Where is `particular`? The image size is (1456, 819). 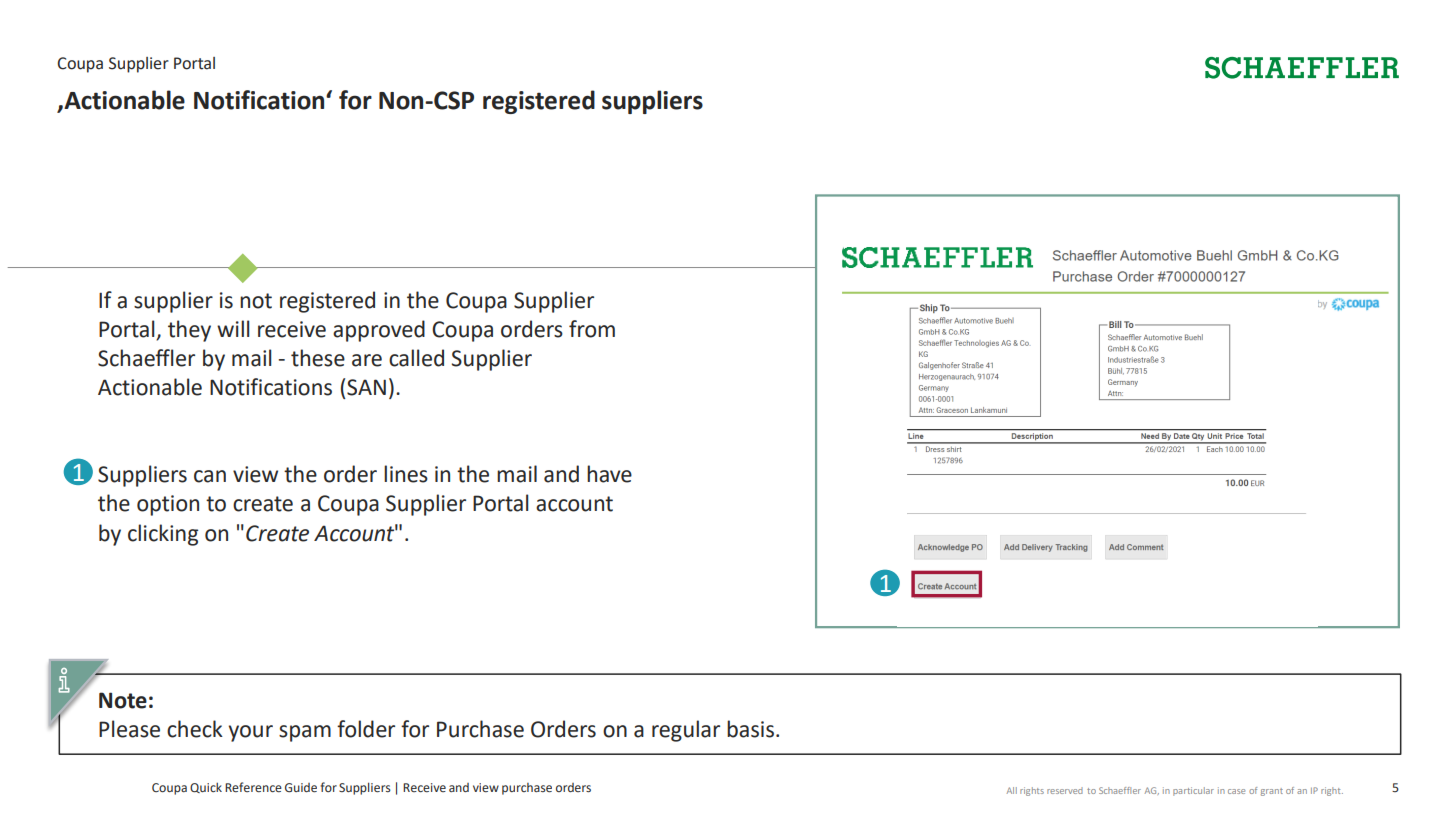 particular is located at coordinates (1193, 791).
